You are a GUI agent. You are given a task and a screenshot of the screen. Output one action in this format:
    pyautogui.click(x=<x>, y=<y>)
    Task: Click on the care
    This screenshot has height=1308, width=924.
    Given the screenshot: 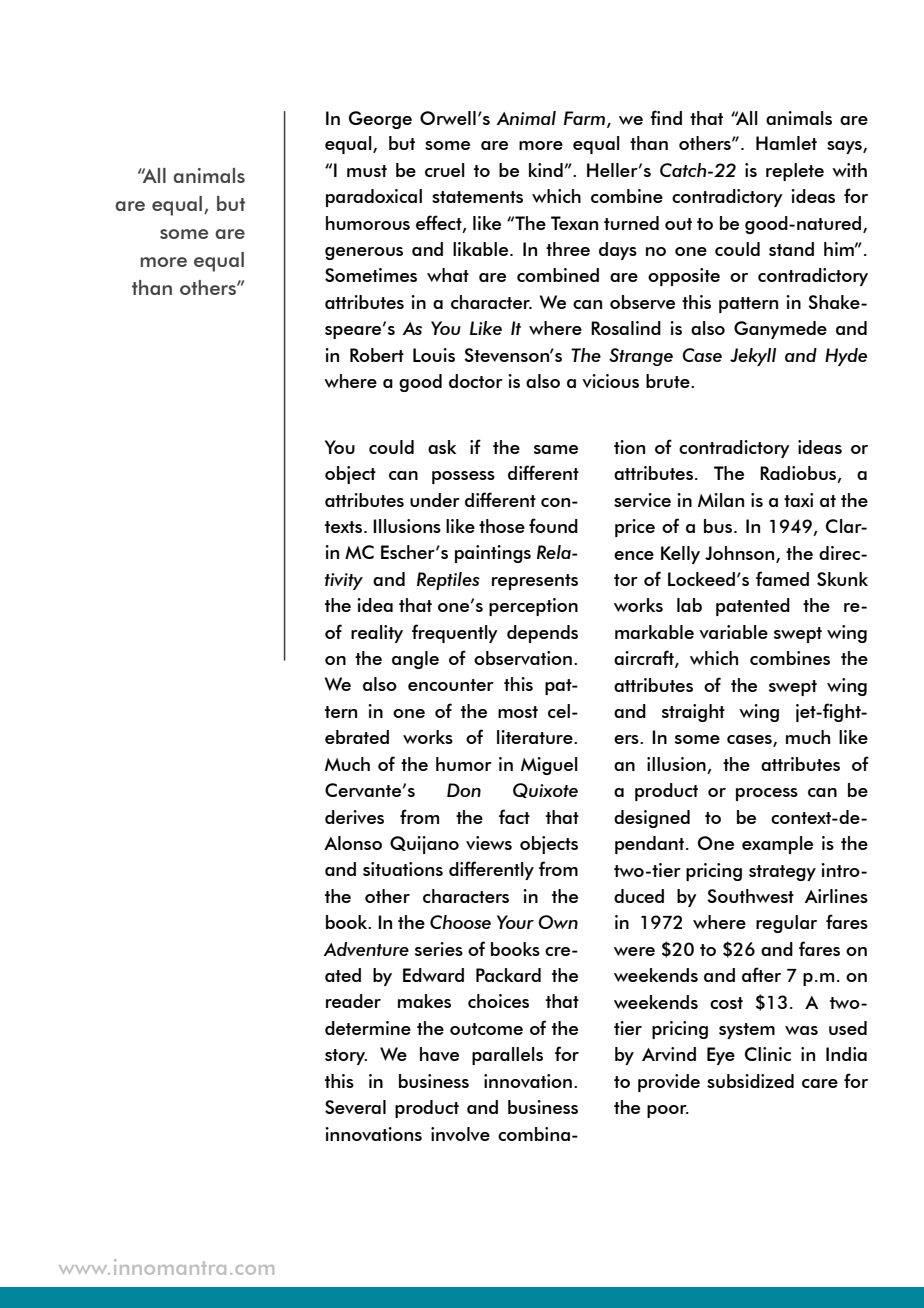 What is the action you would take?
    pyautogui.click(x=820, y=1083)
